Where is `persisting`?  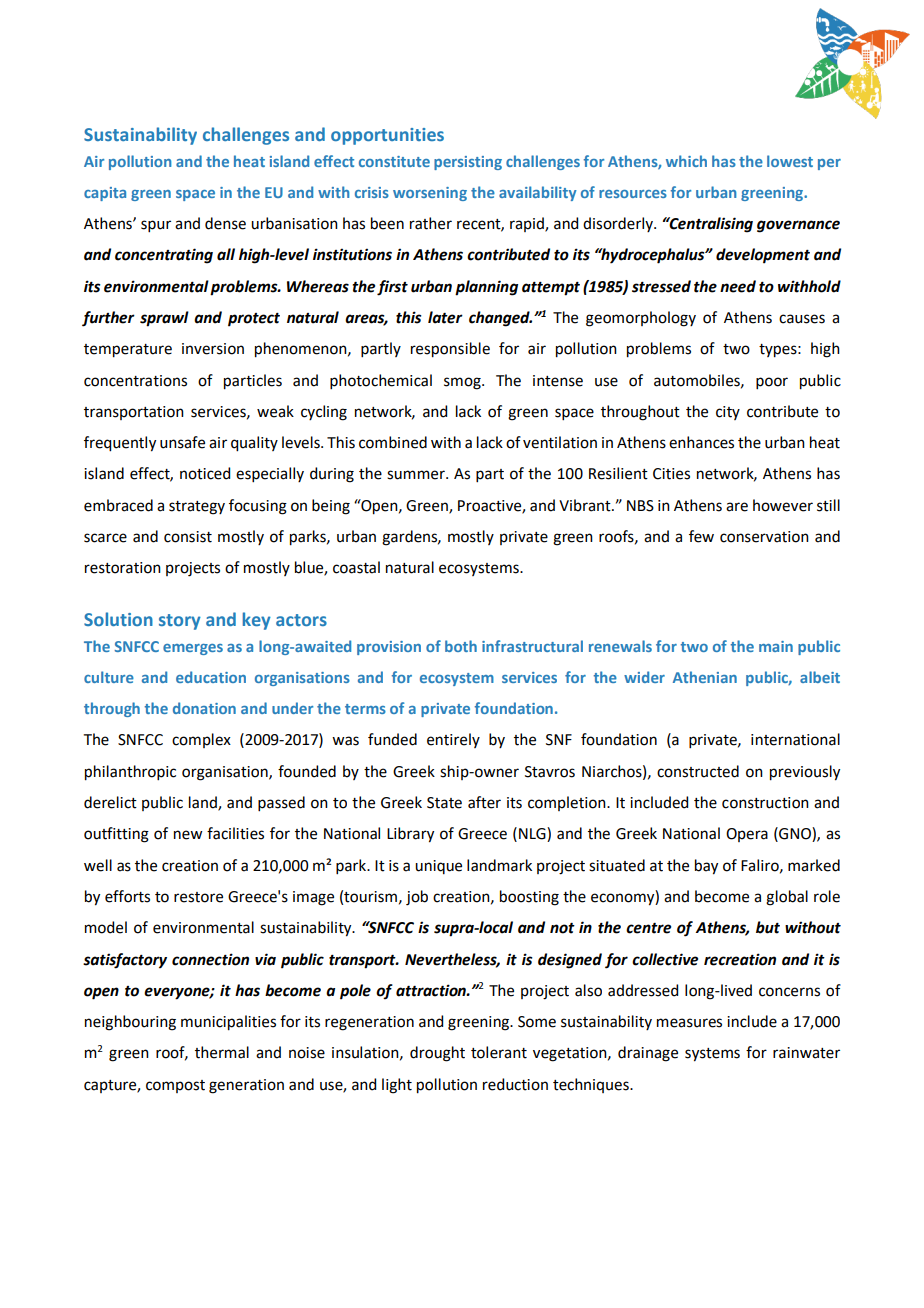 persisting is located at coordinates (468, 163).
